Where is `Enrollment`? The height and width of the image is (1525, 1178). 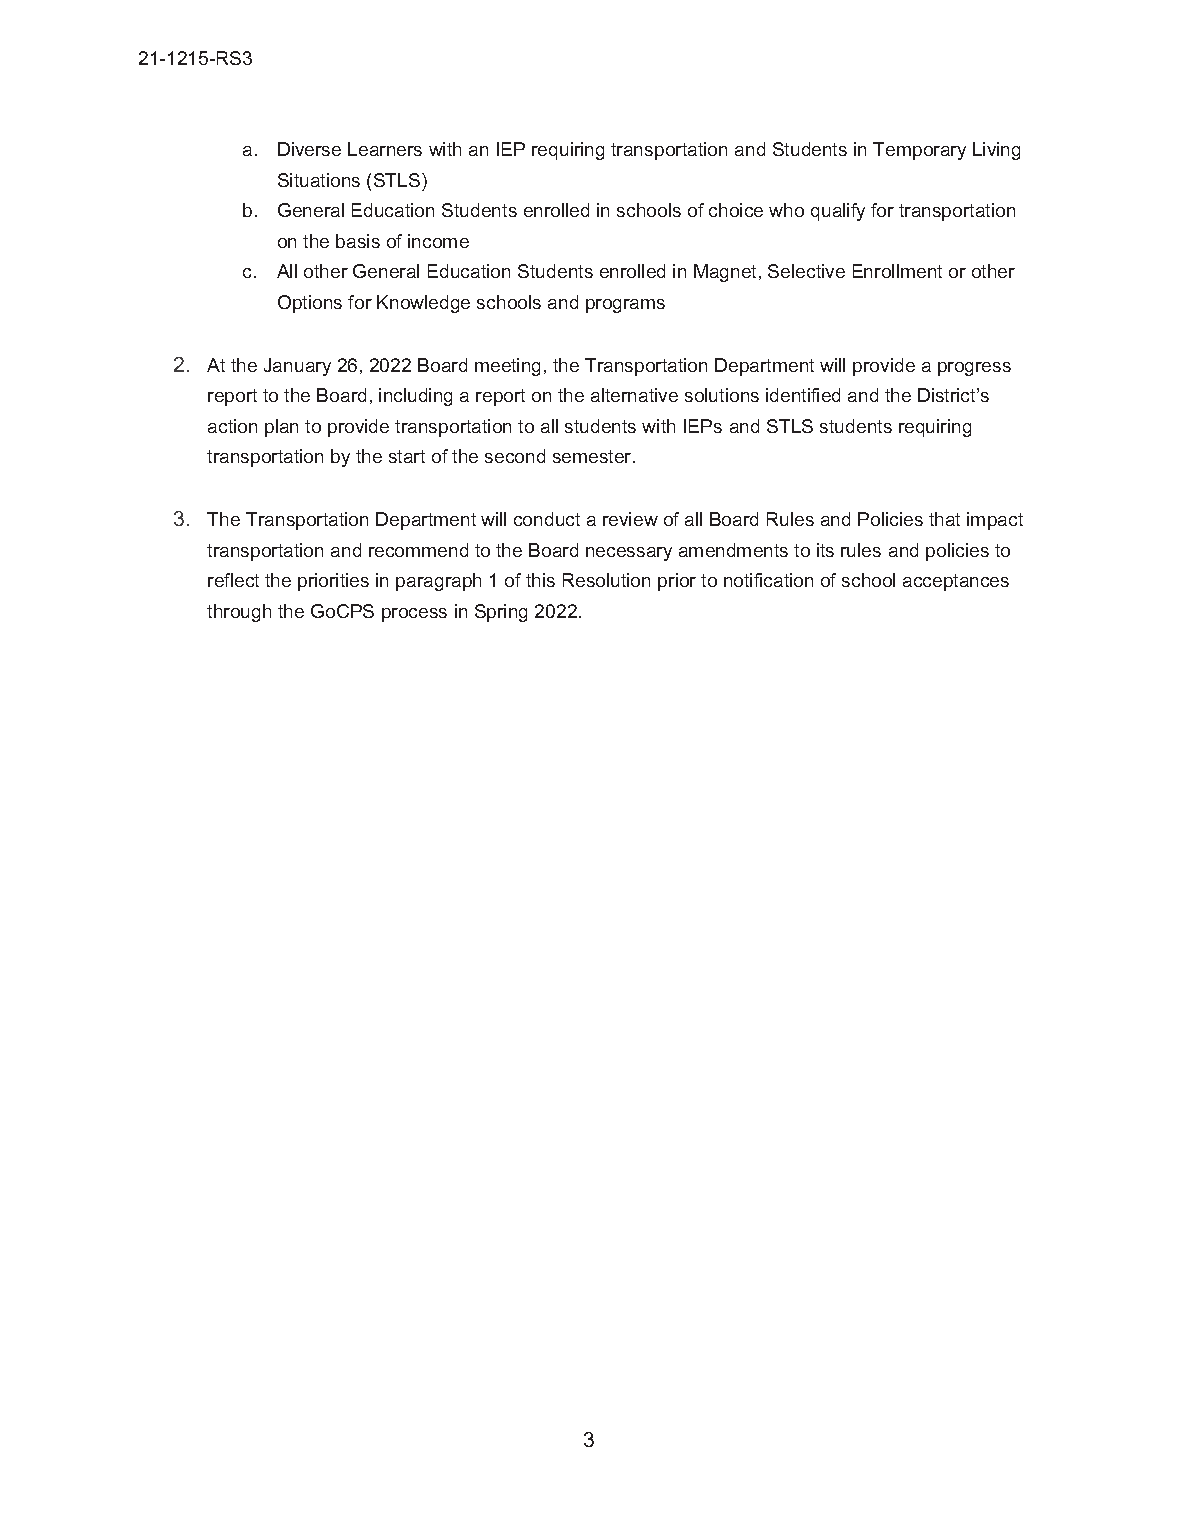 Enrollment is located at coordinates (897, 271).
